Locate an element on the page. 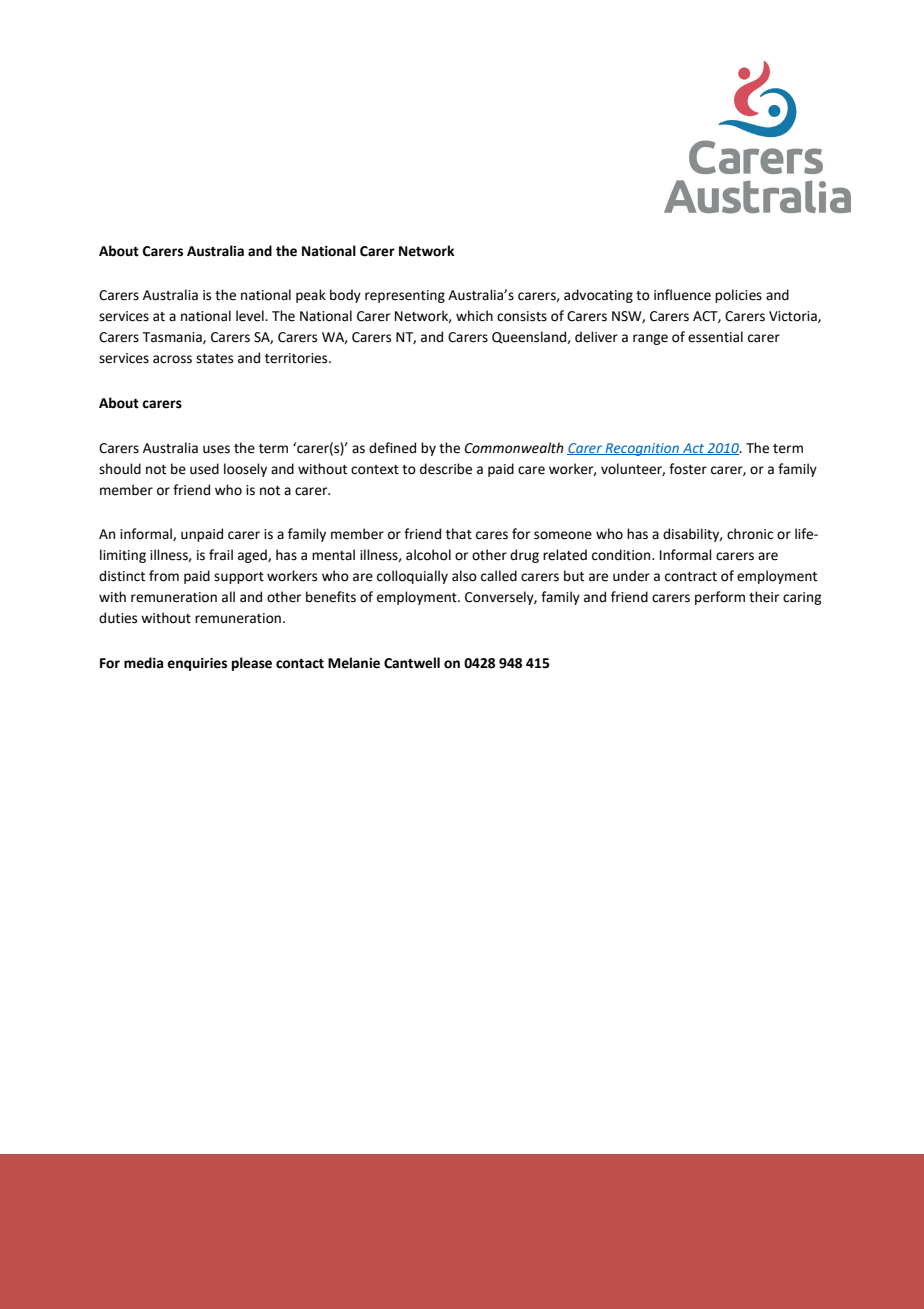  chronic is located at coordinates (750, 534).
